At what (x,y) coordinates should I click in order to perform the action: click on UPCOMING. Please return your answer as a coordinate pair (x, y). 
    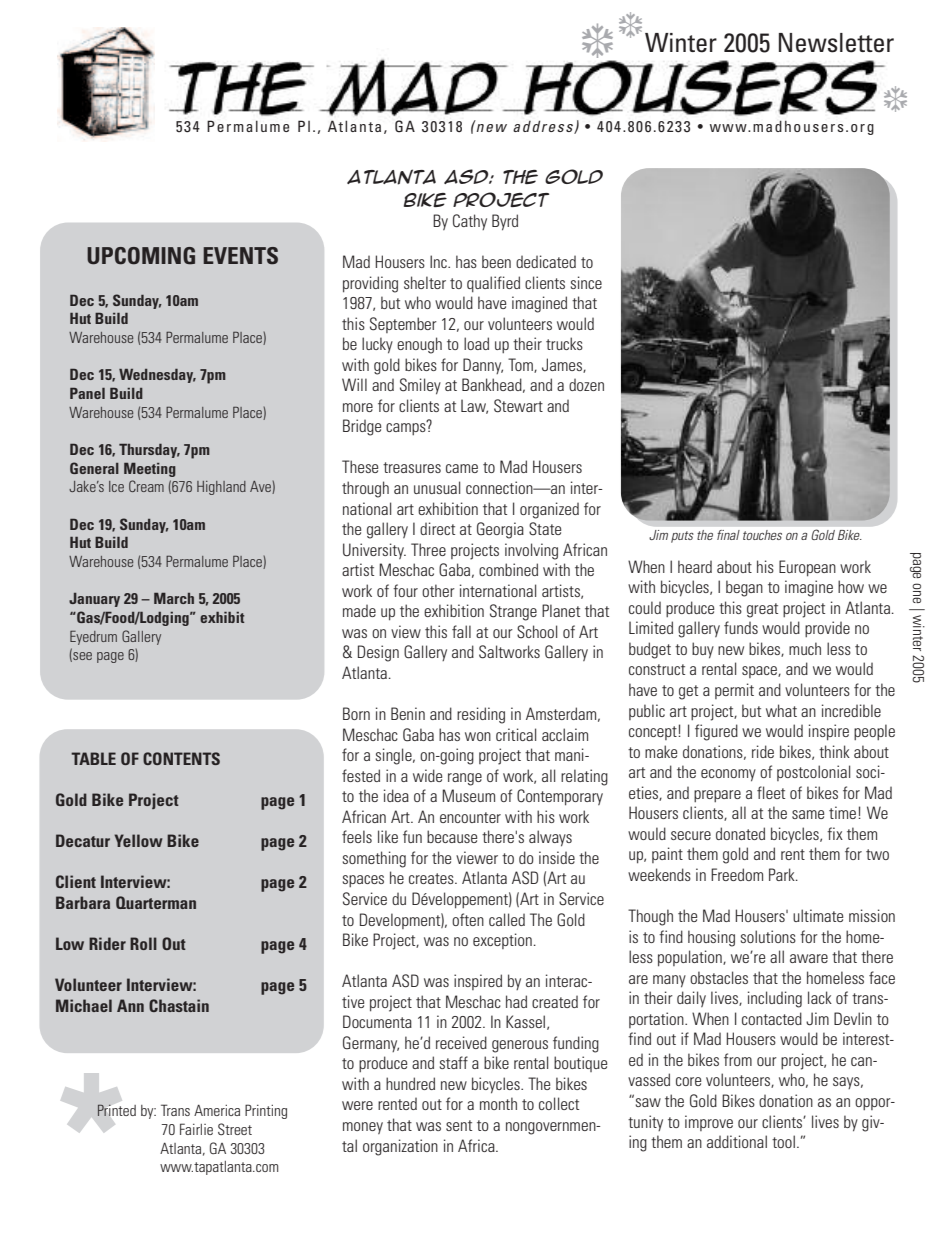
    Looking at the image, I should click on (141, 256).
